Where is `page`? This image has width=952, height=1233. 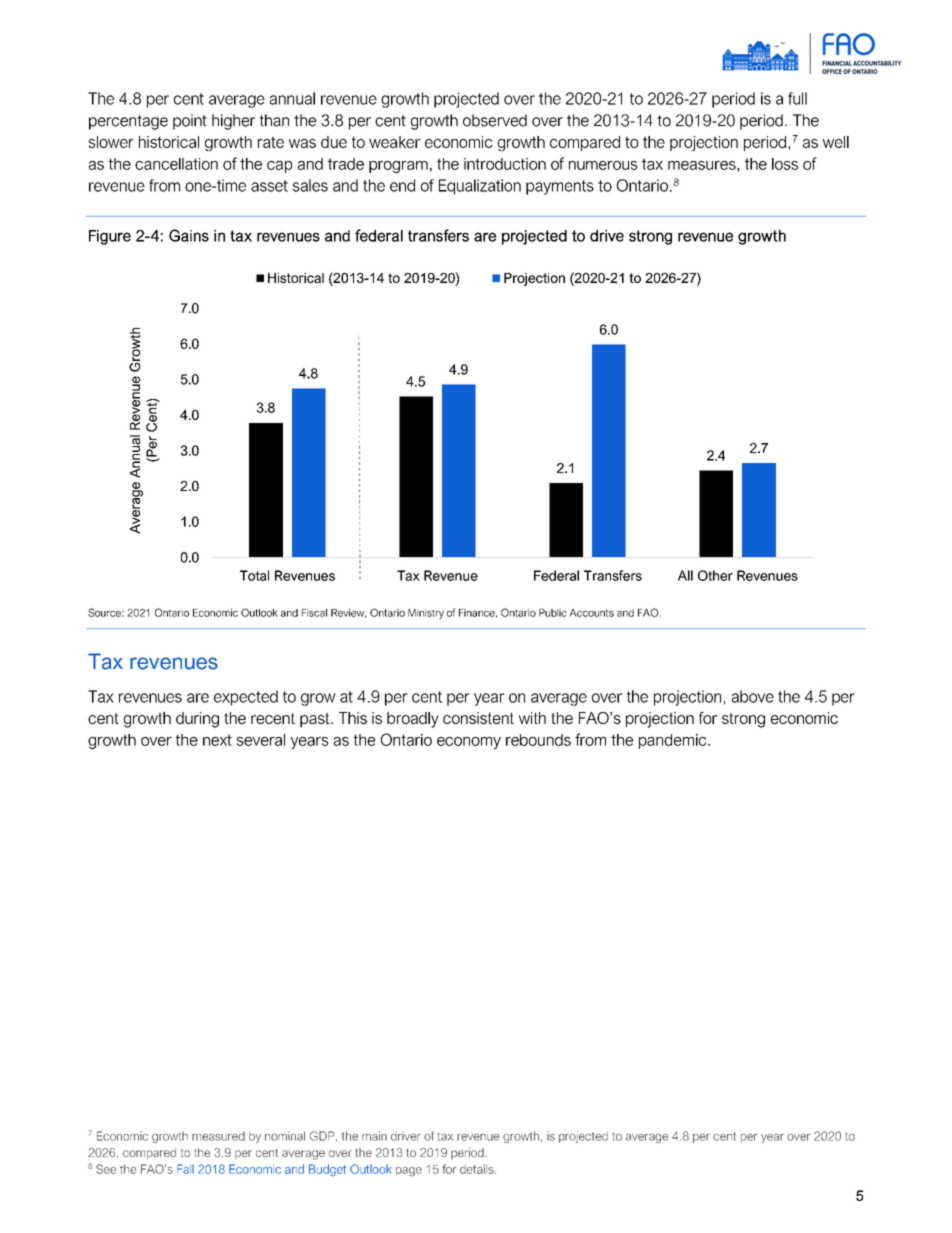
page is located at coordinates (409, 1172).
